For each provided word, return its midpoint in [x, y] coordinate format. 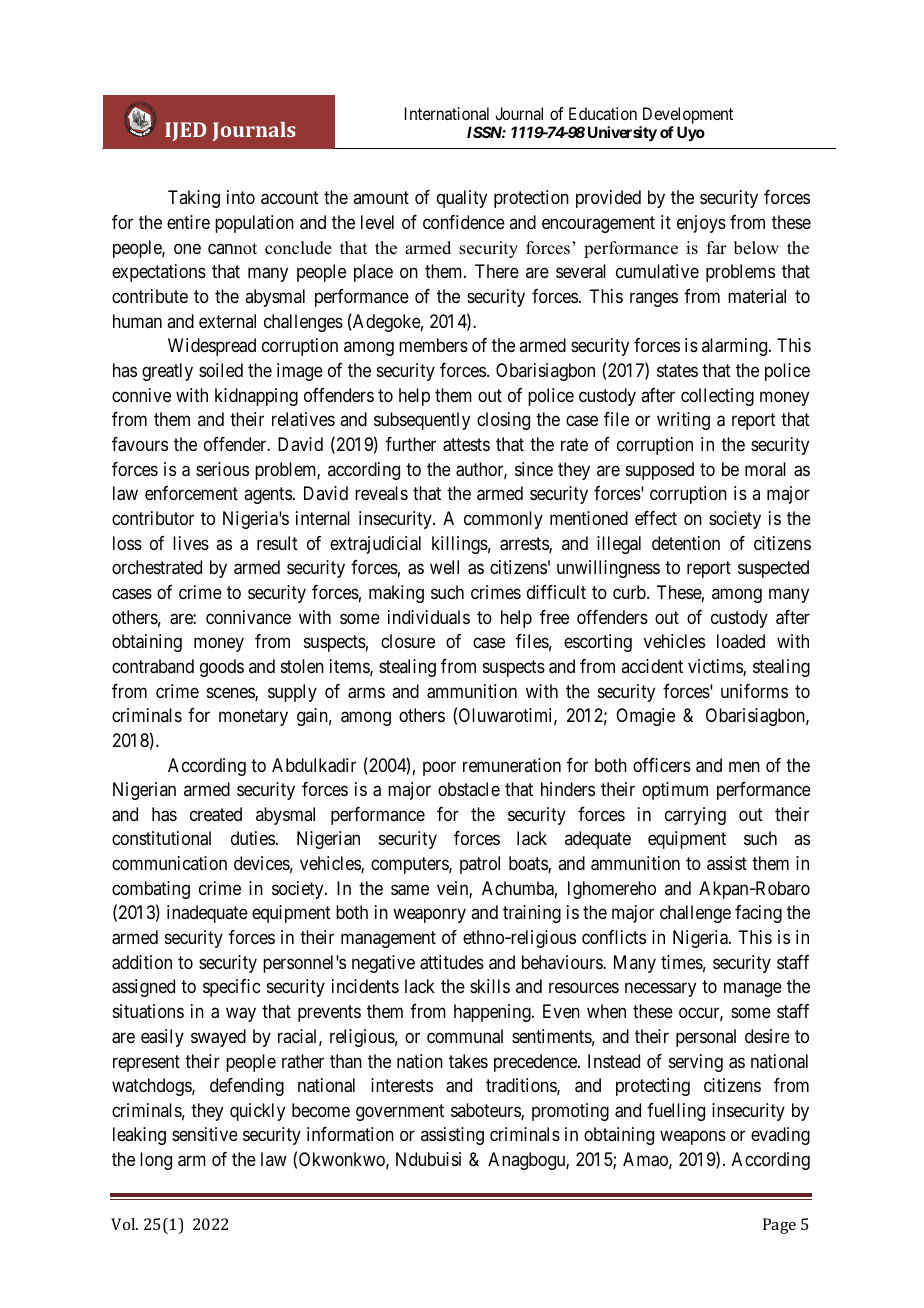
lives [191, 543]
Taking [194, 199]
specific [231, 988]
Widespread [212, 347]
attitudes [452, 962]
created [216, 814]
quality [462, 199]
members [433, 345]
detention [686, 543]
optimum [675, 791]
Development [688, 115]
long [156, 1161]
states [677, 371]
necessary [660, 990]
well [444, 567]
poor [439, 768]
